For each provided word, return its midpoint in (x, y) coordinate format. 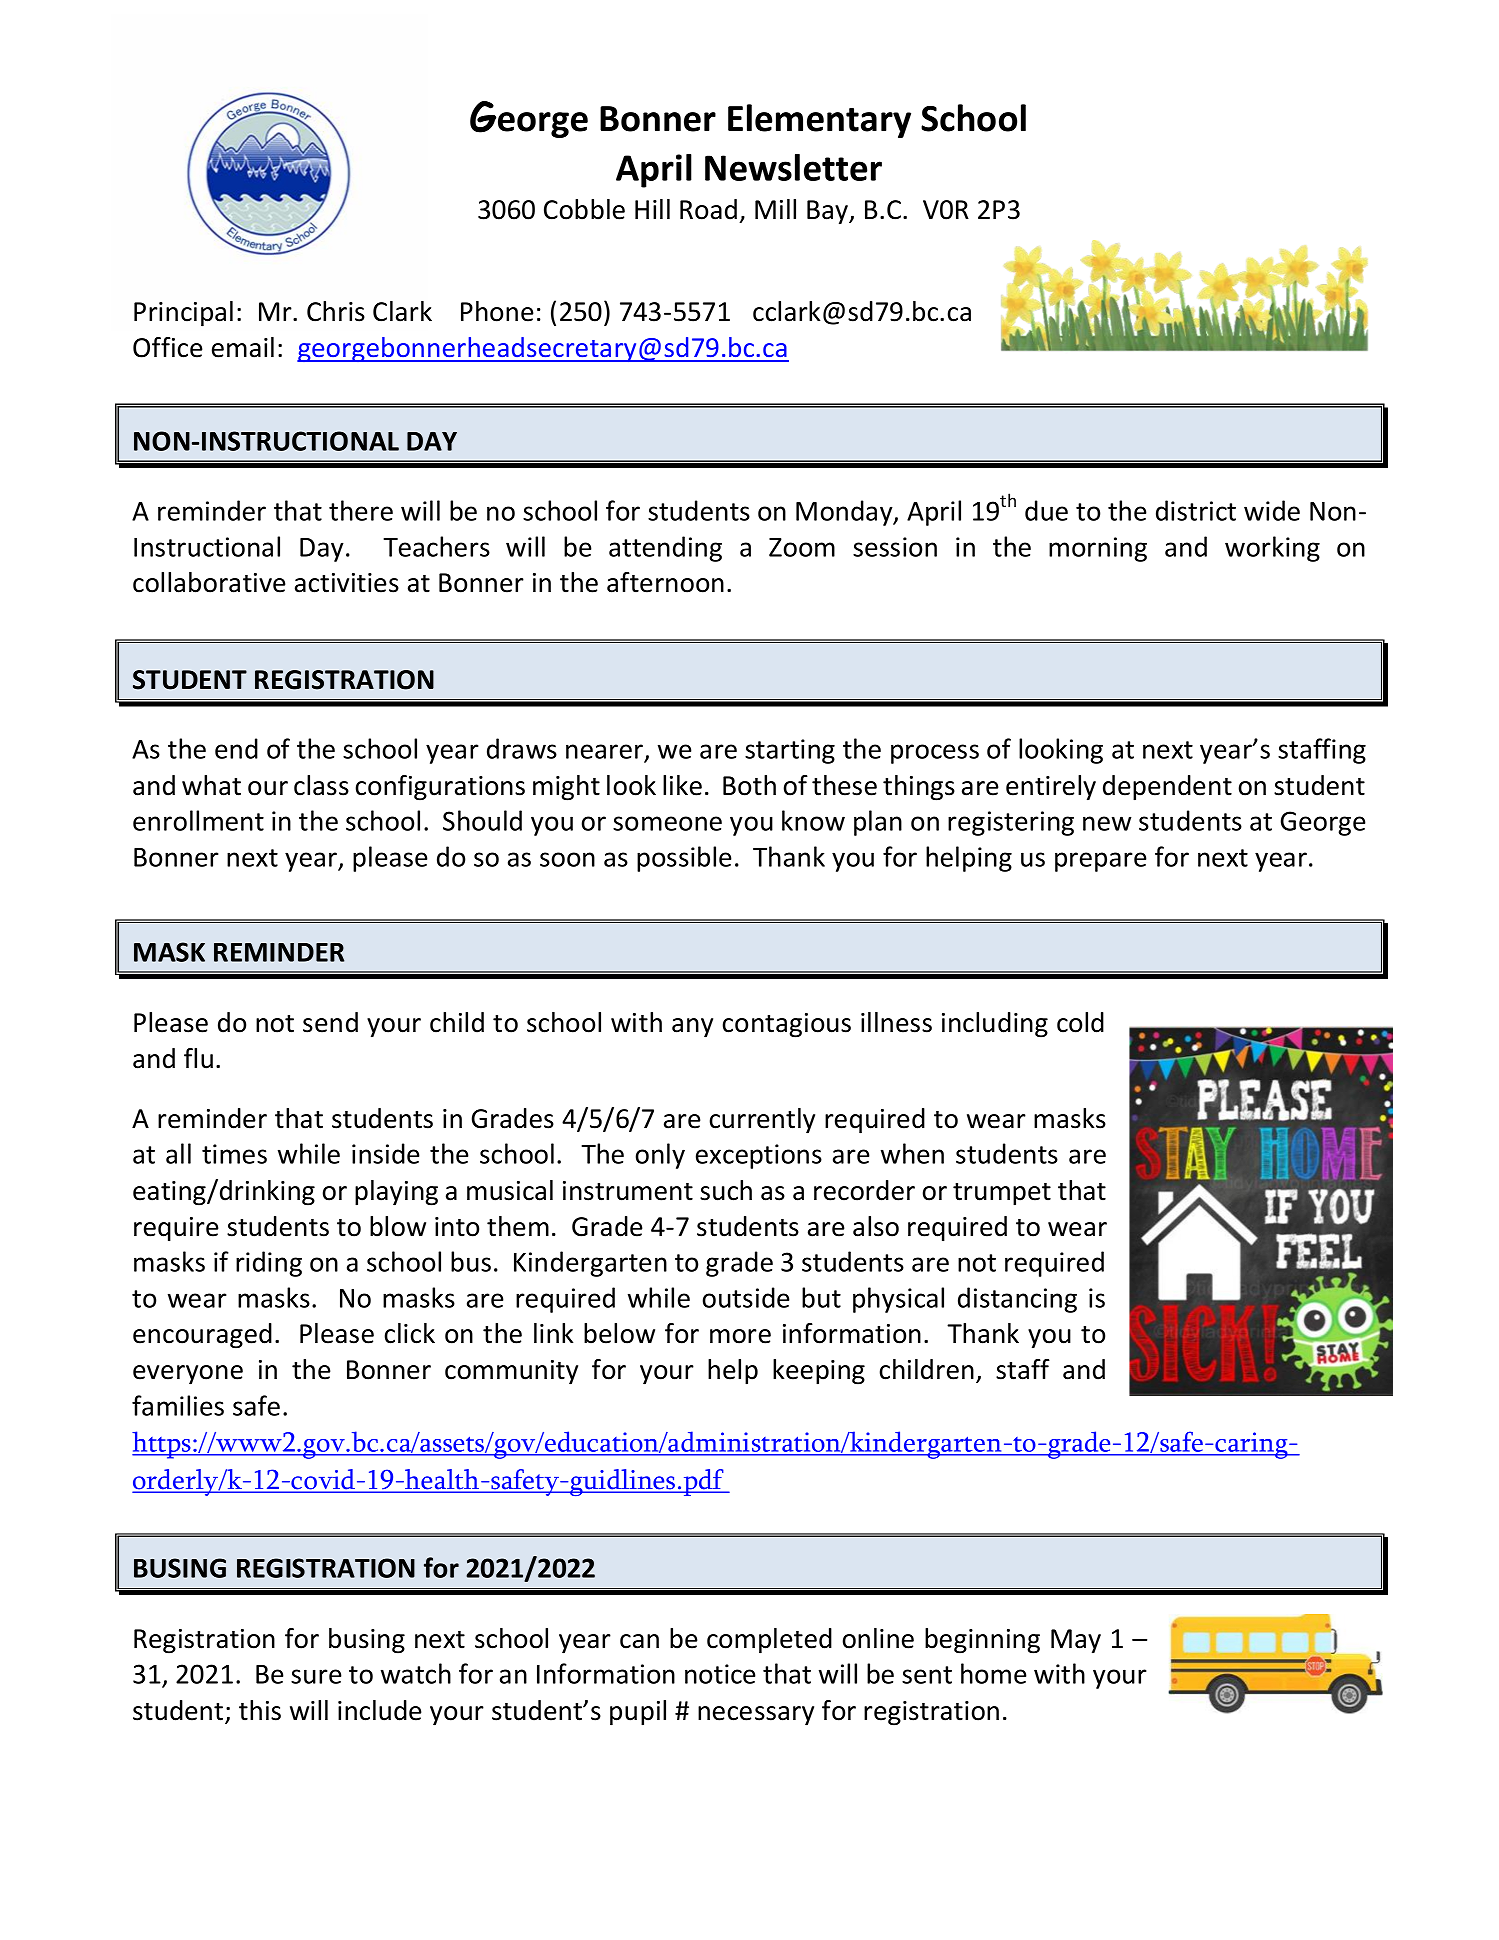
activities (347, 583)
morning (1098, 549)
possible (684, 859)
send (330, 1022)
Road (708, 209)
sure (316, 1676)
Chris (336, 311)
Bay (829, 212)
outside (746, 1297)
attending (665, 549)
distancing (1017, 1300)
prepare (1101, 862)
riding (269, 1264)
